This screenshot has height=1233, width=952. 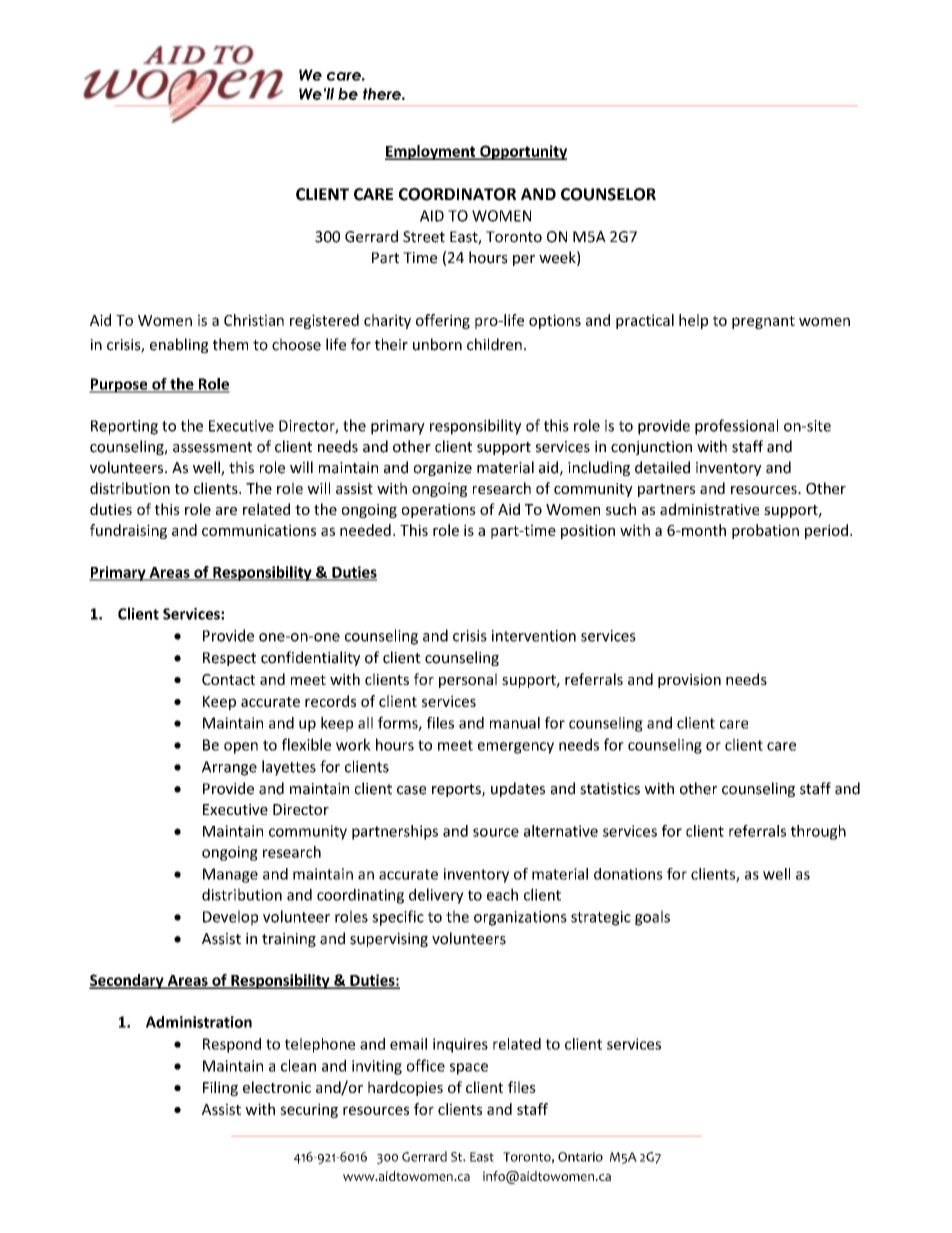 I want to click on Christian, so click(x=254, y=320).
